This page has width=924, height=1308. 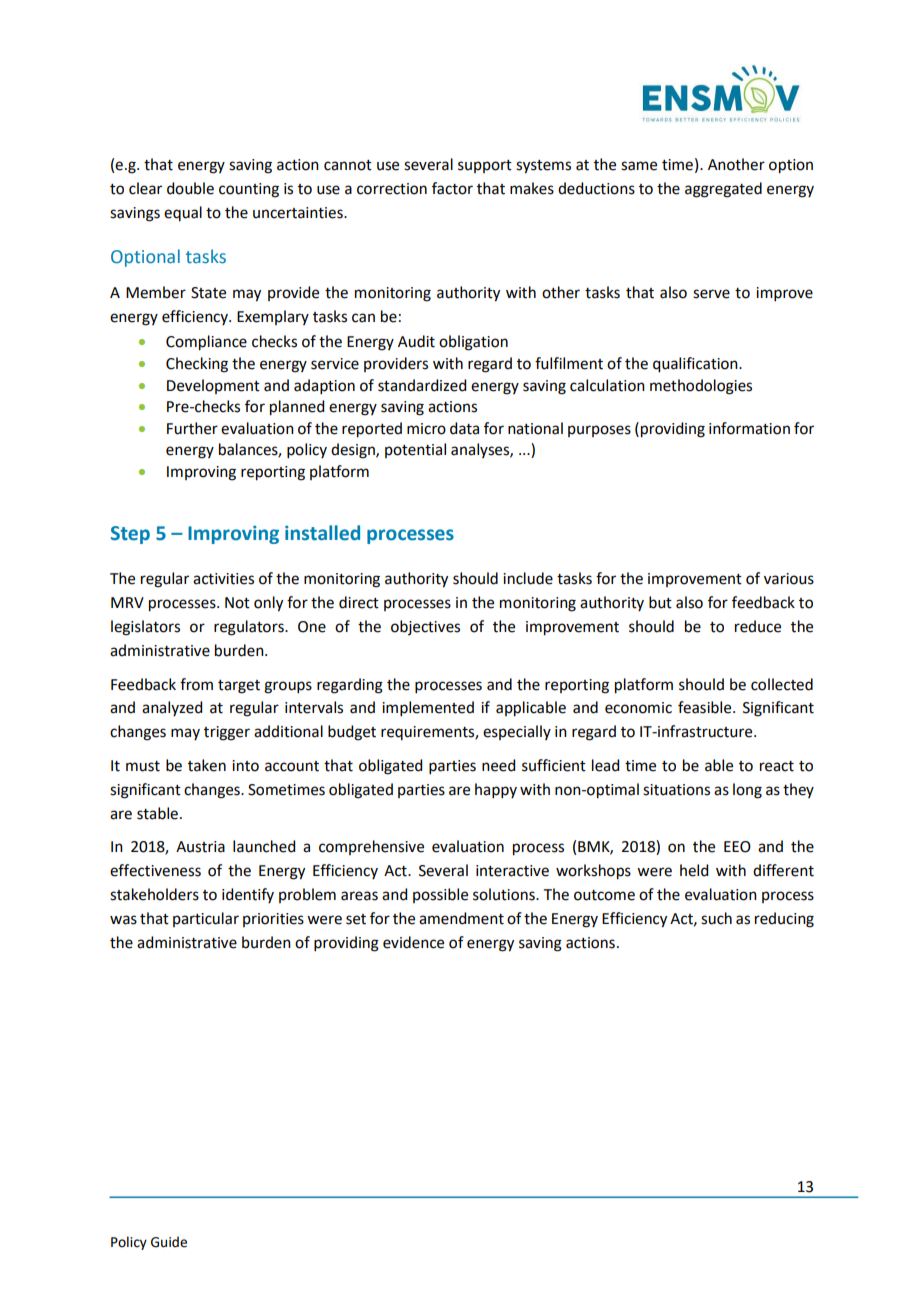 I want to click on from, so click(x=196, y=684).
